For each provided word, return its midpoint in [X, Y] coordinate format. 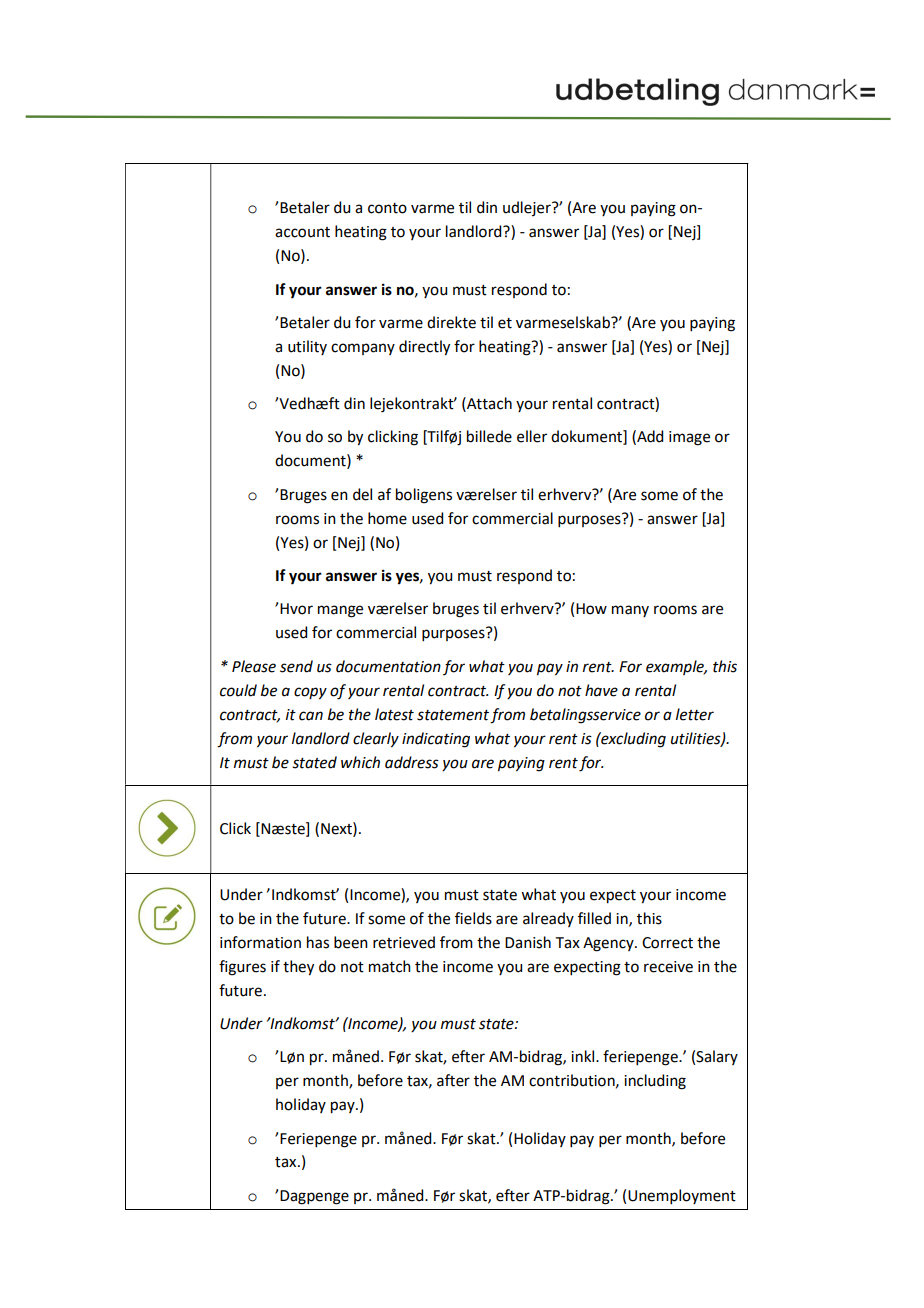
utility [307, 347]
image [689, 438]
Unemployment [682, 1196]
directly [424, 348]
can [311, 716]
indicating [436, 740]
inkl [584, 1056]
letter [695, 714]
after [453, 1080]
